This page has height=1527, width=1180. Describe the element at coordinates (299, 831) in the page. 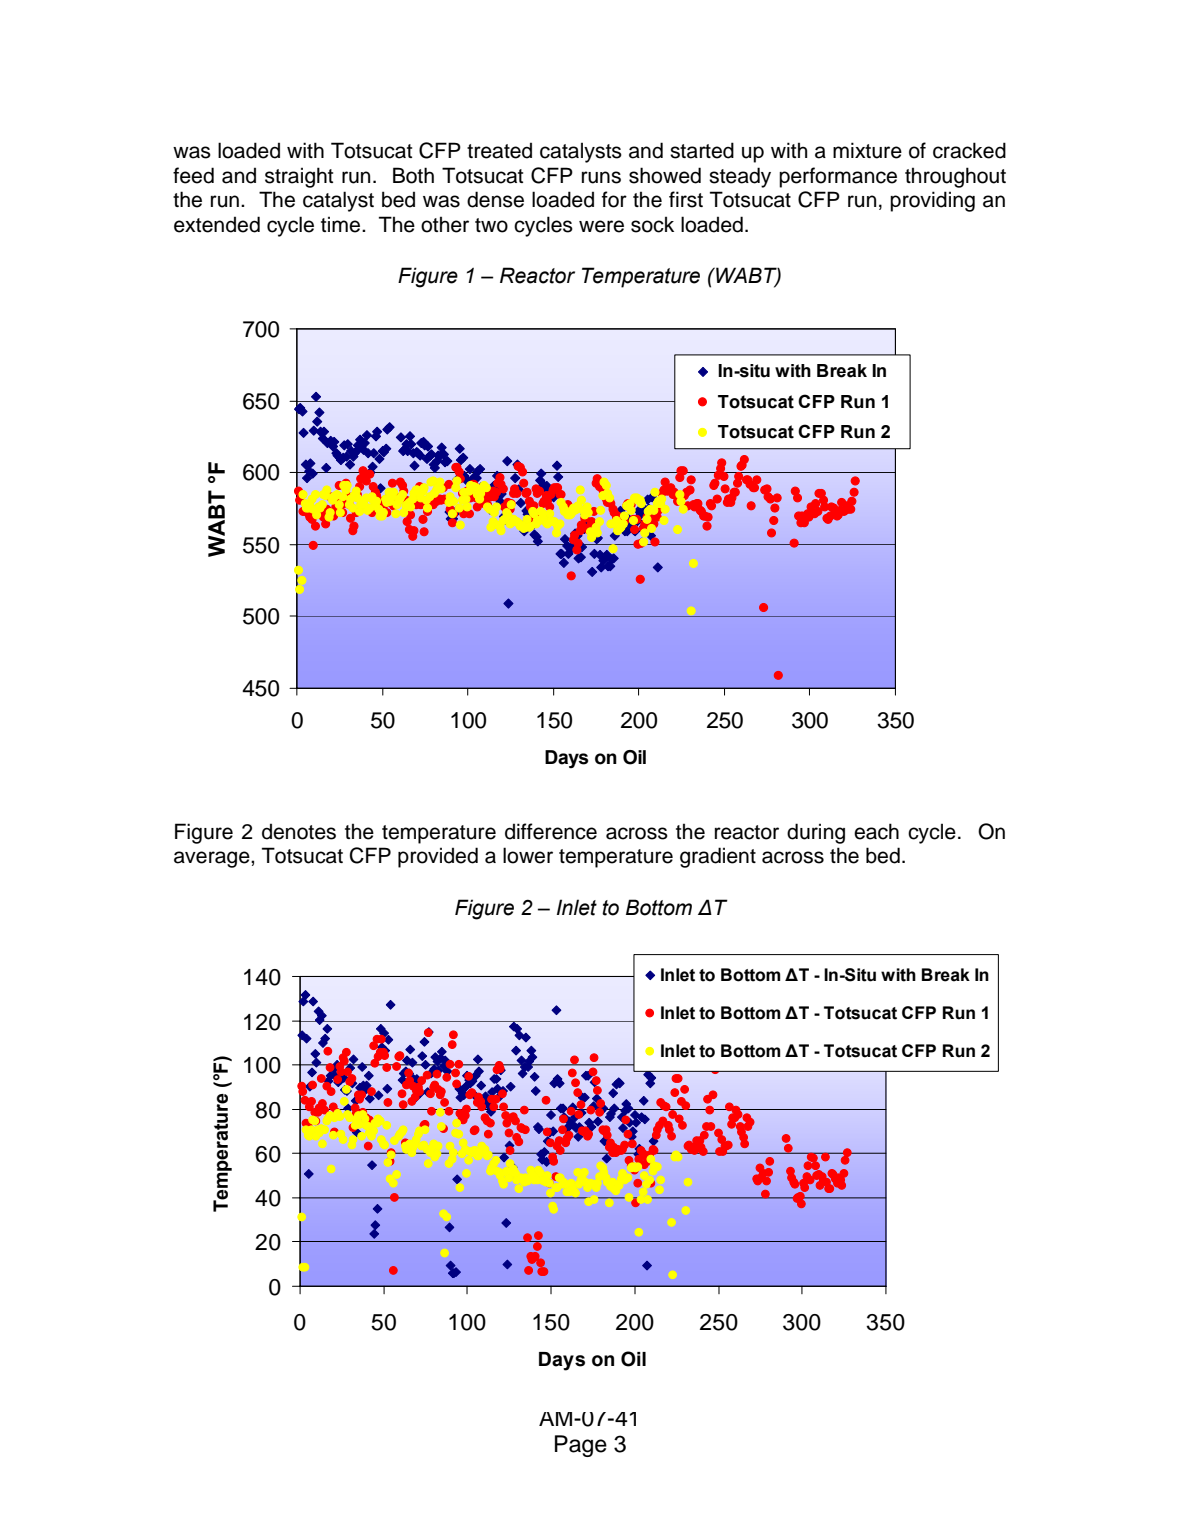

I see `denotes` at that location.
